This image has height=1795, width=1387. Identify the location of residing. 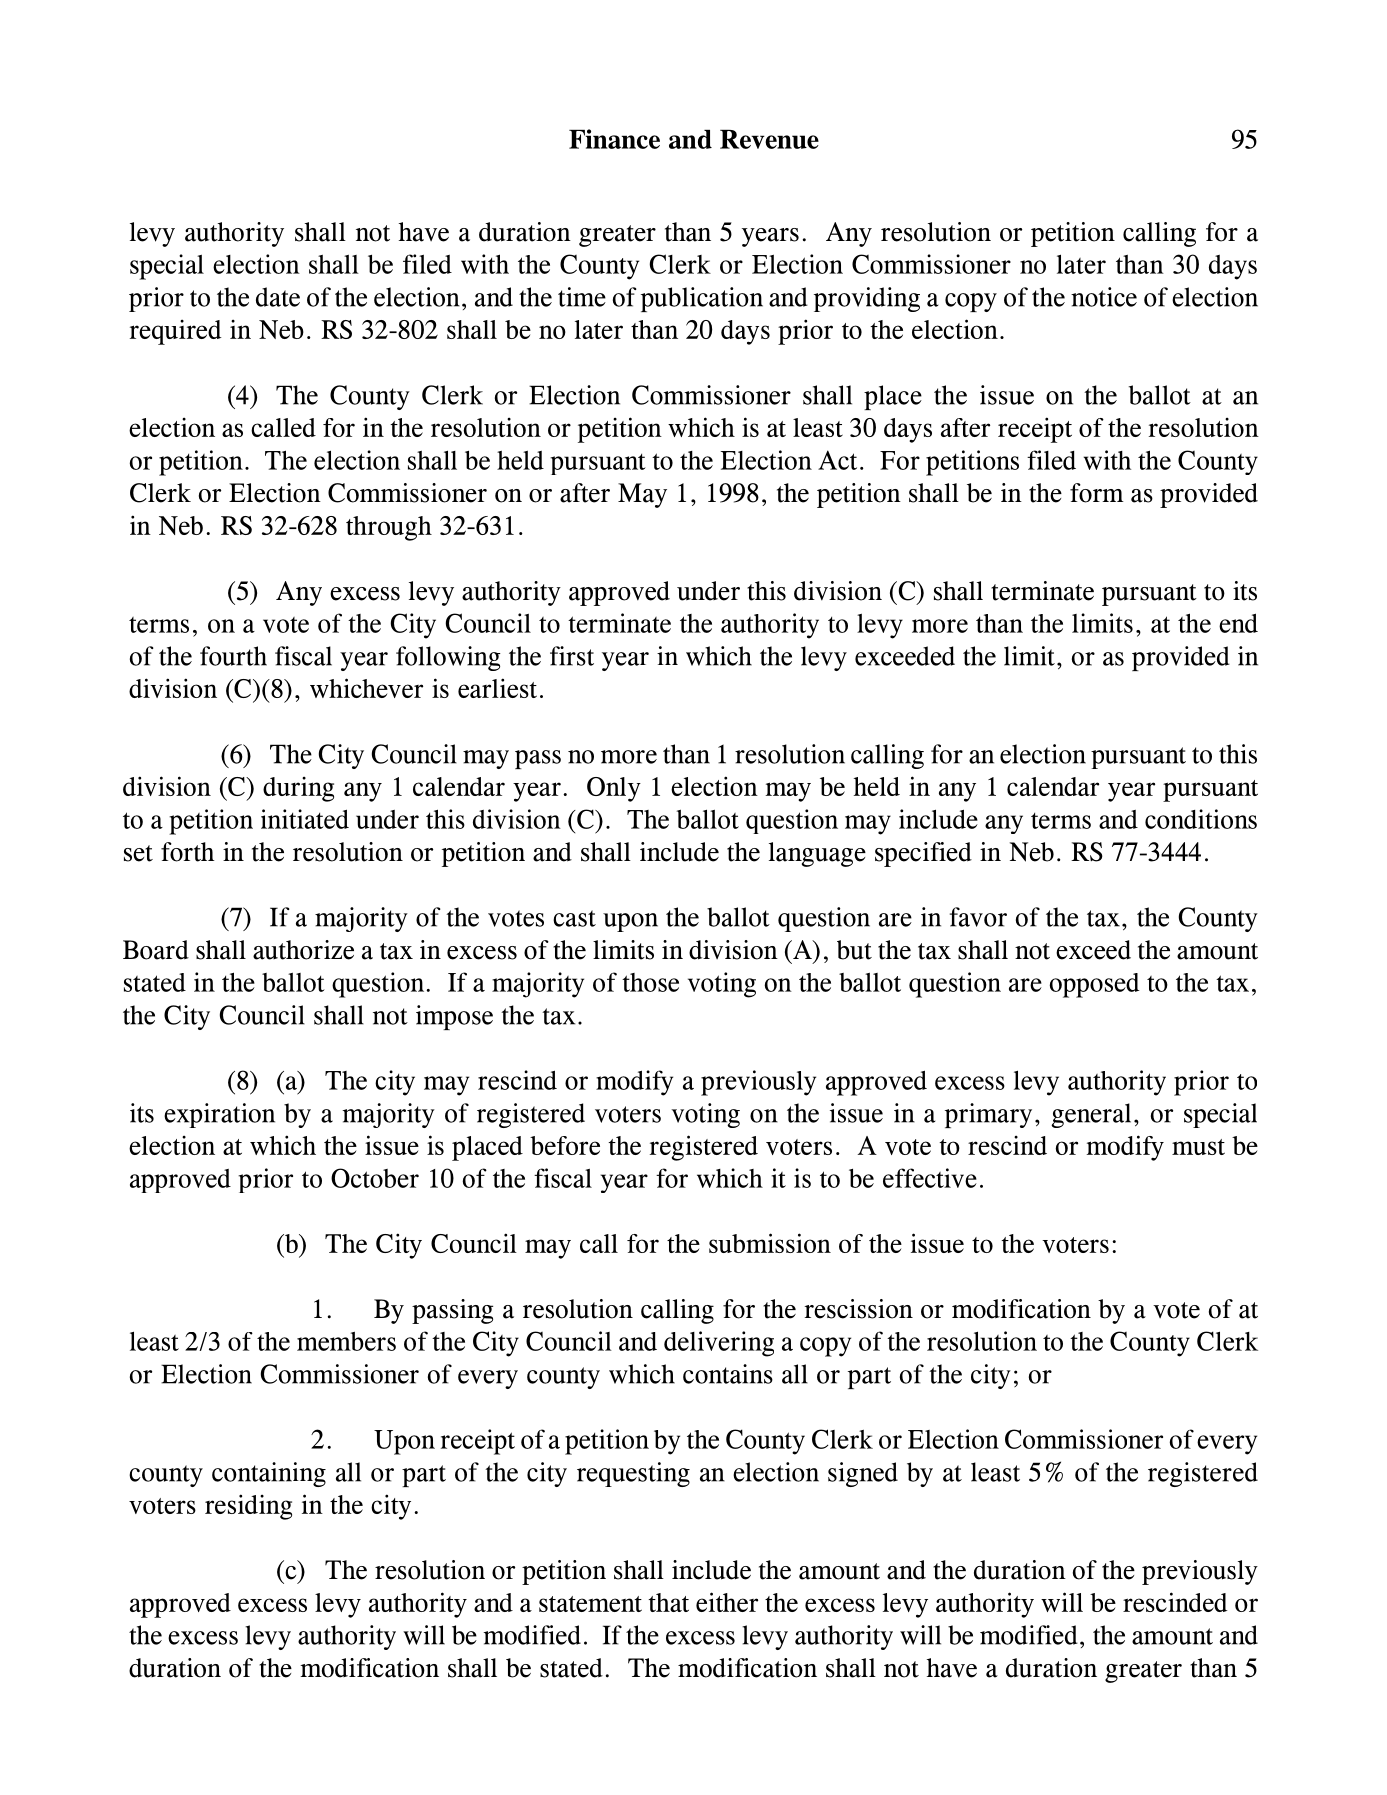
(248, 1507).
